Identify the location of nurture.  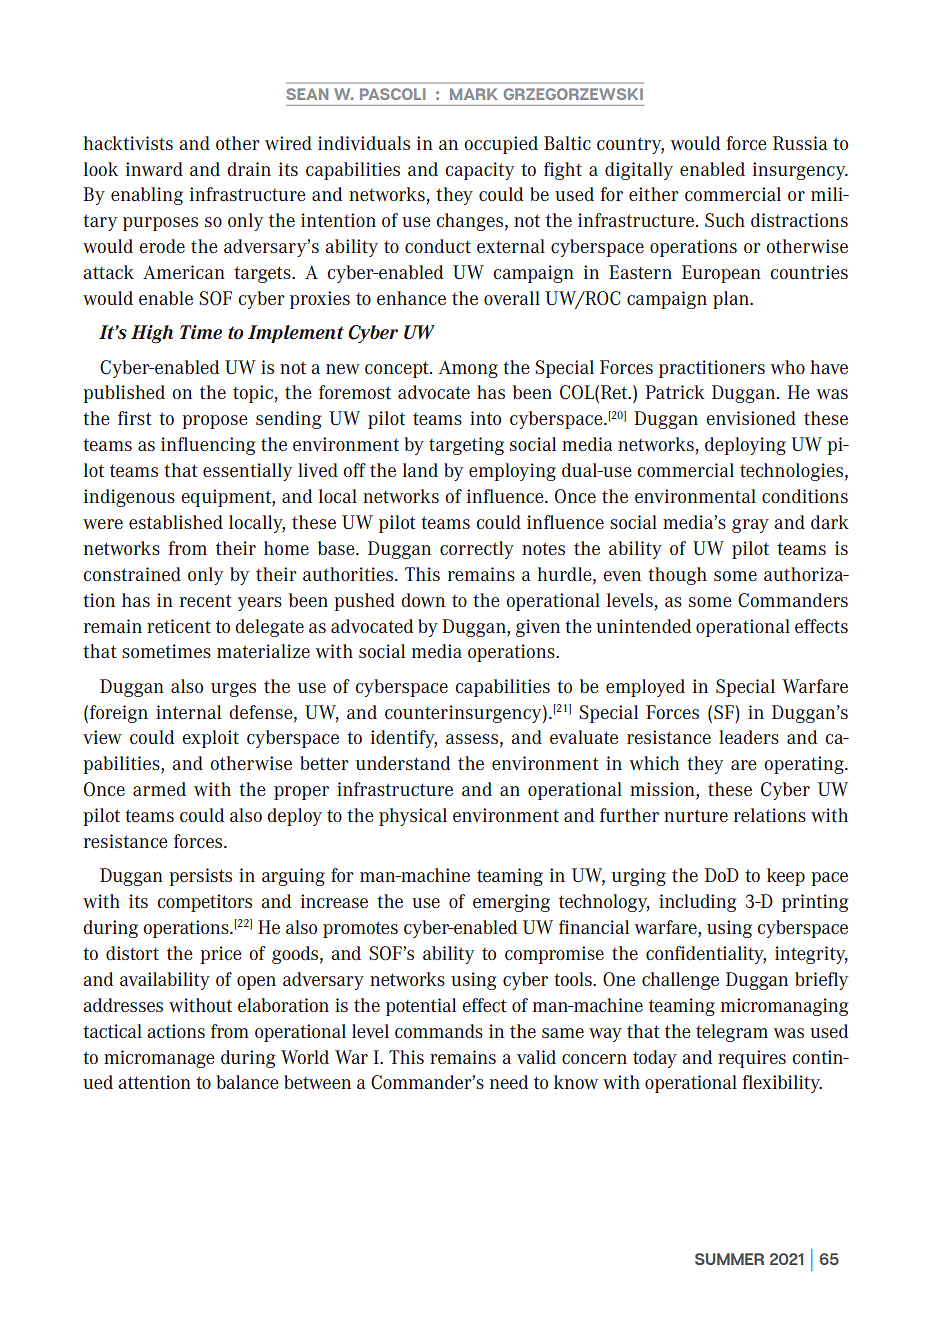
(696, 815).
